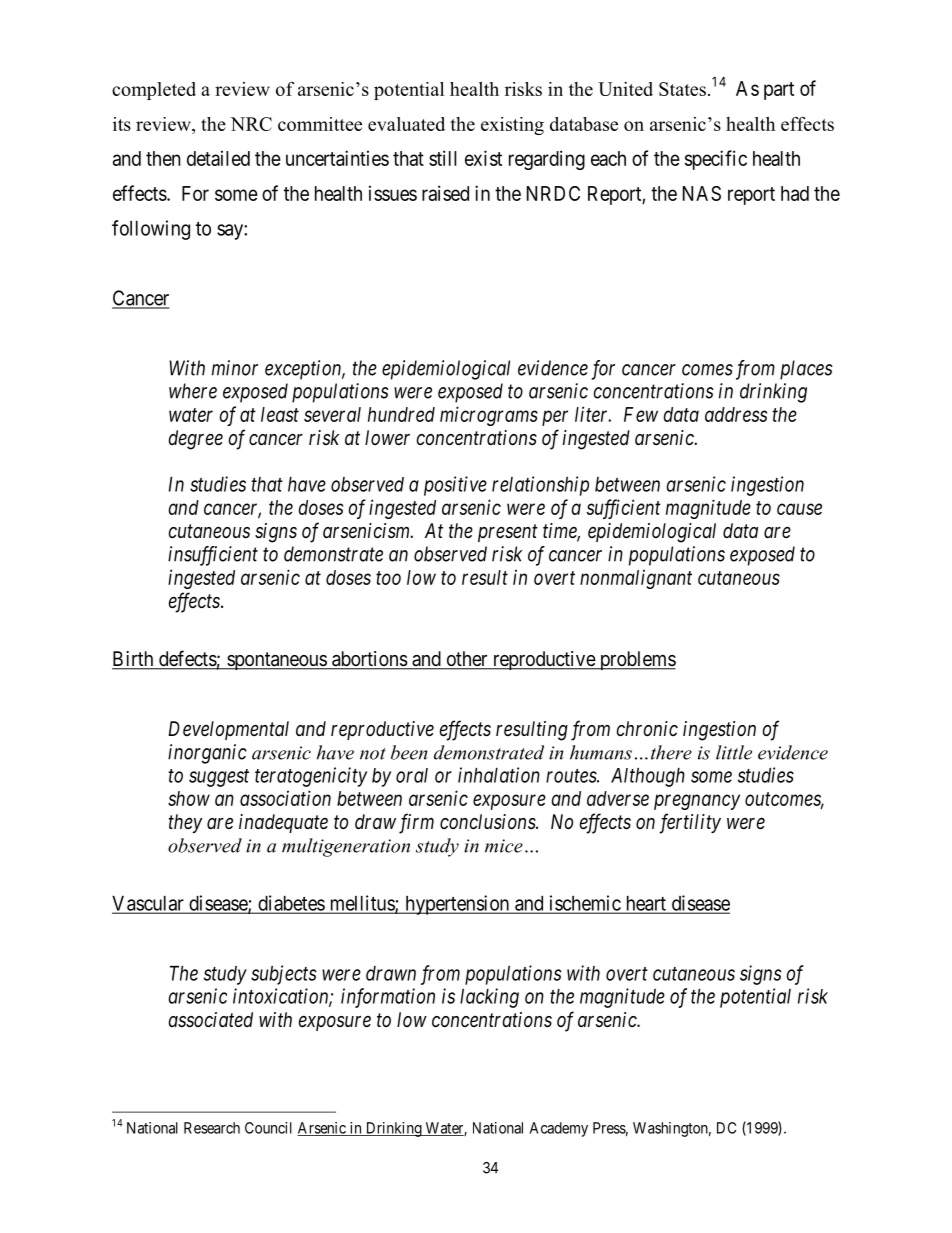  Describe the element at coordinates (212, 1128) in the screenshot. I see `Research` at that location.
